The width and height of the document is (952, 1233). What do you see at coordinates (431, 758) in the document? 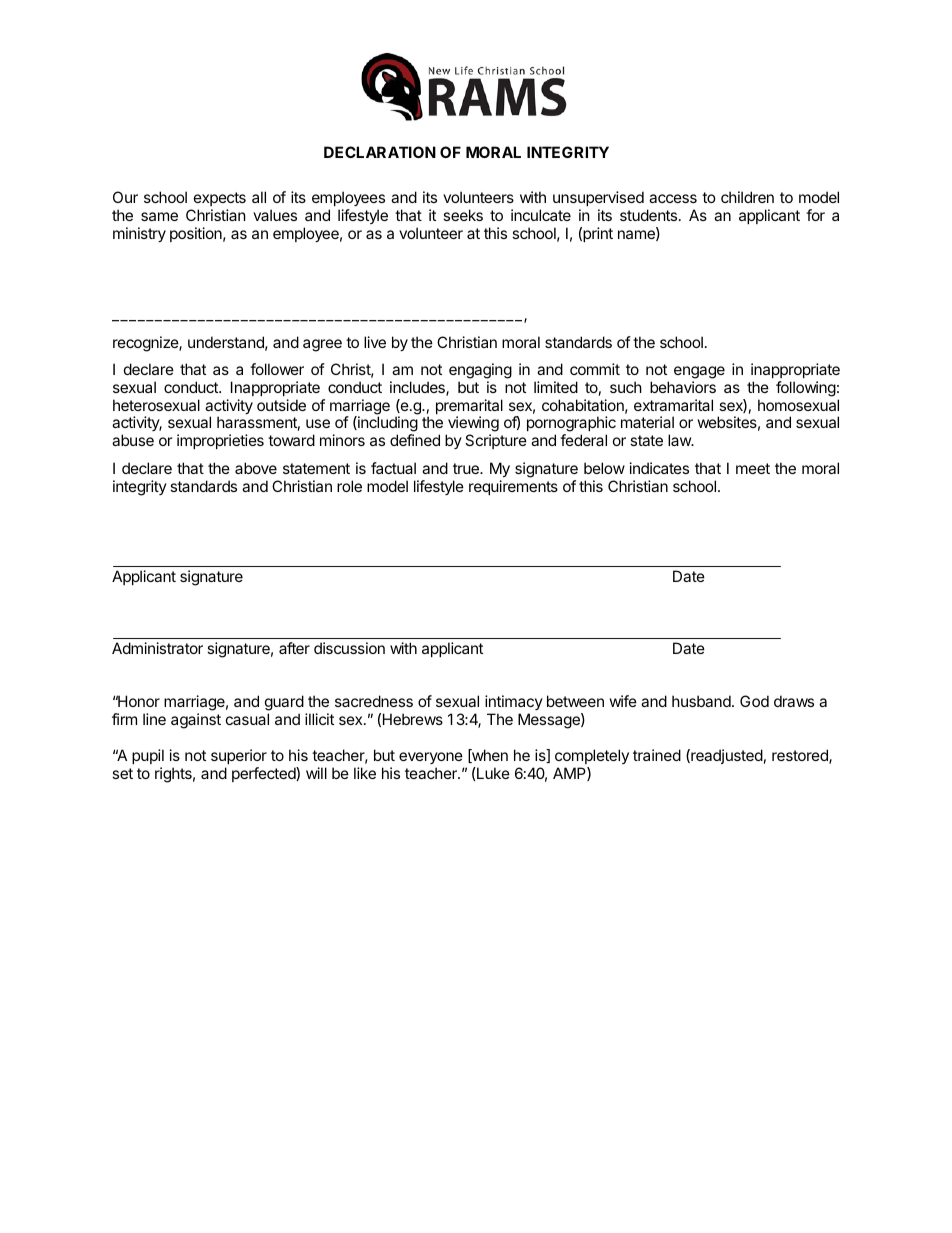
I see `everyone` at bounding box center [431, 758].
